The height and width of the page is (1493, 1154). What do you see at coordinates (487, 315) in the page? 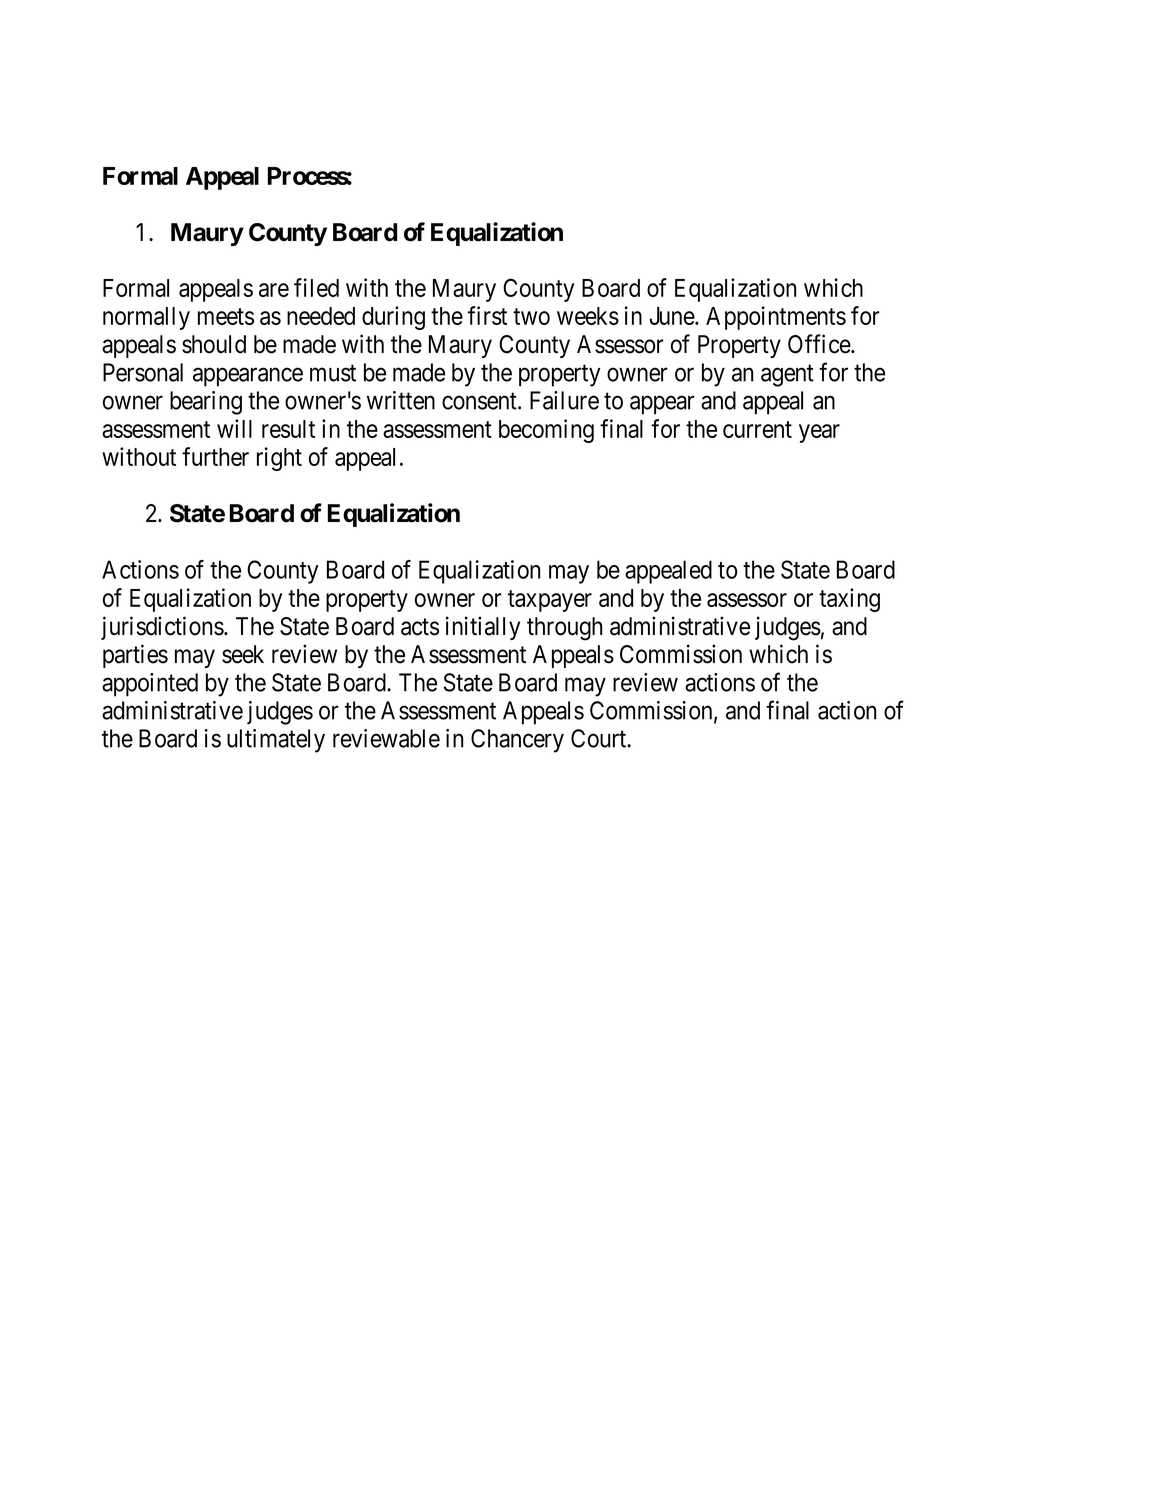
I see `first` at bounding box center [487, 315].
